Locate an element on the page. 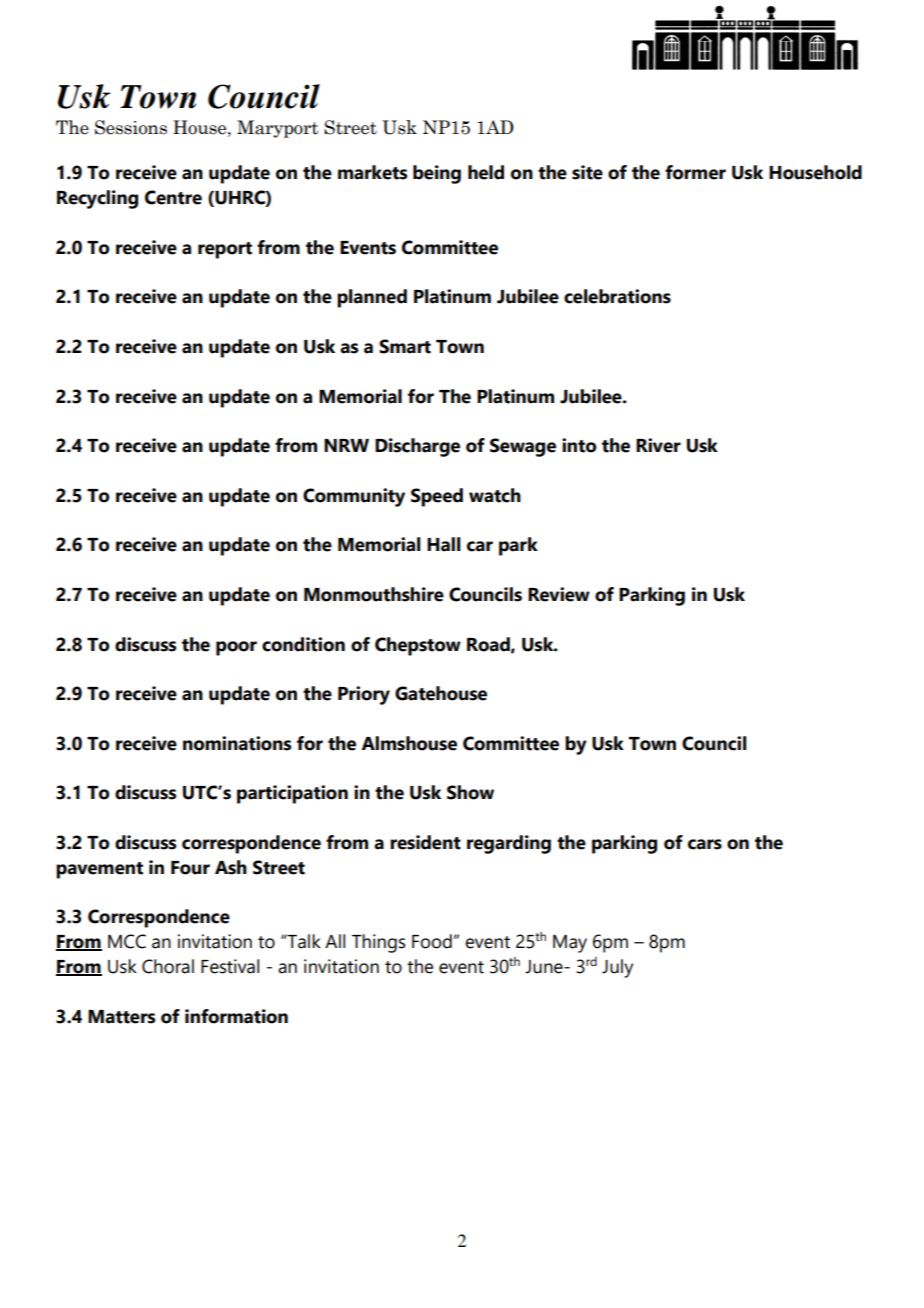 Image resolution: width=924 pixels, height=1308 pixels. nominations is located at coordinates (237, 743).
